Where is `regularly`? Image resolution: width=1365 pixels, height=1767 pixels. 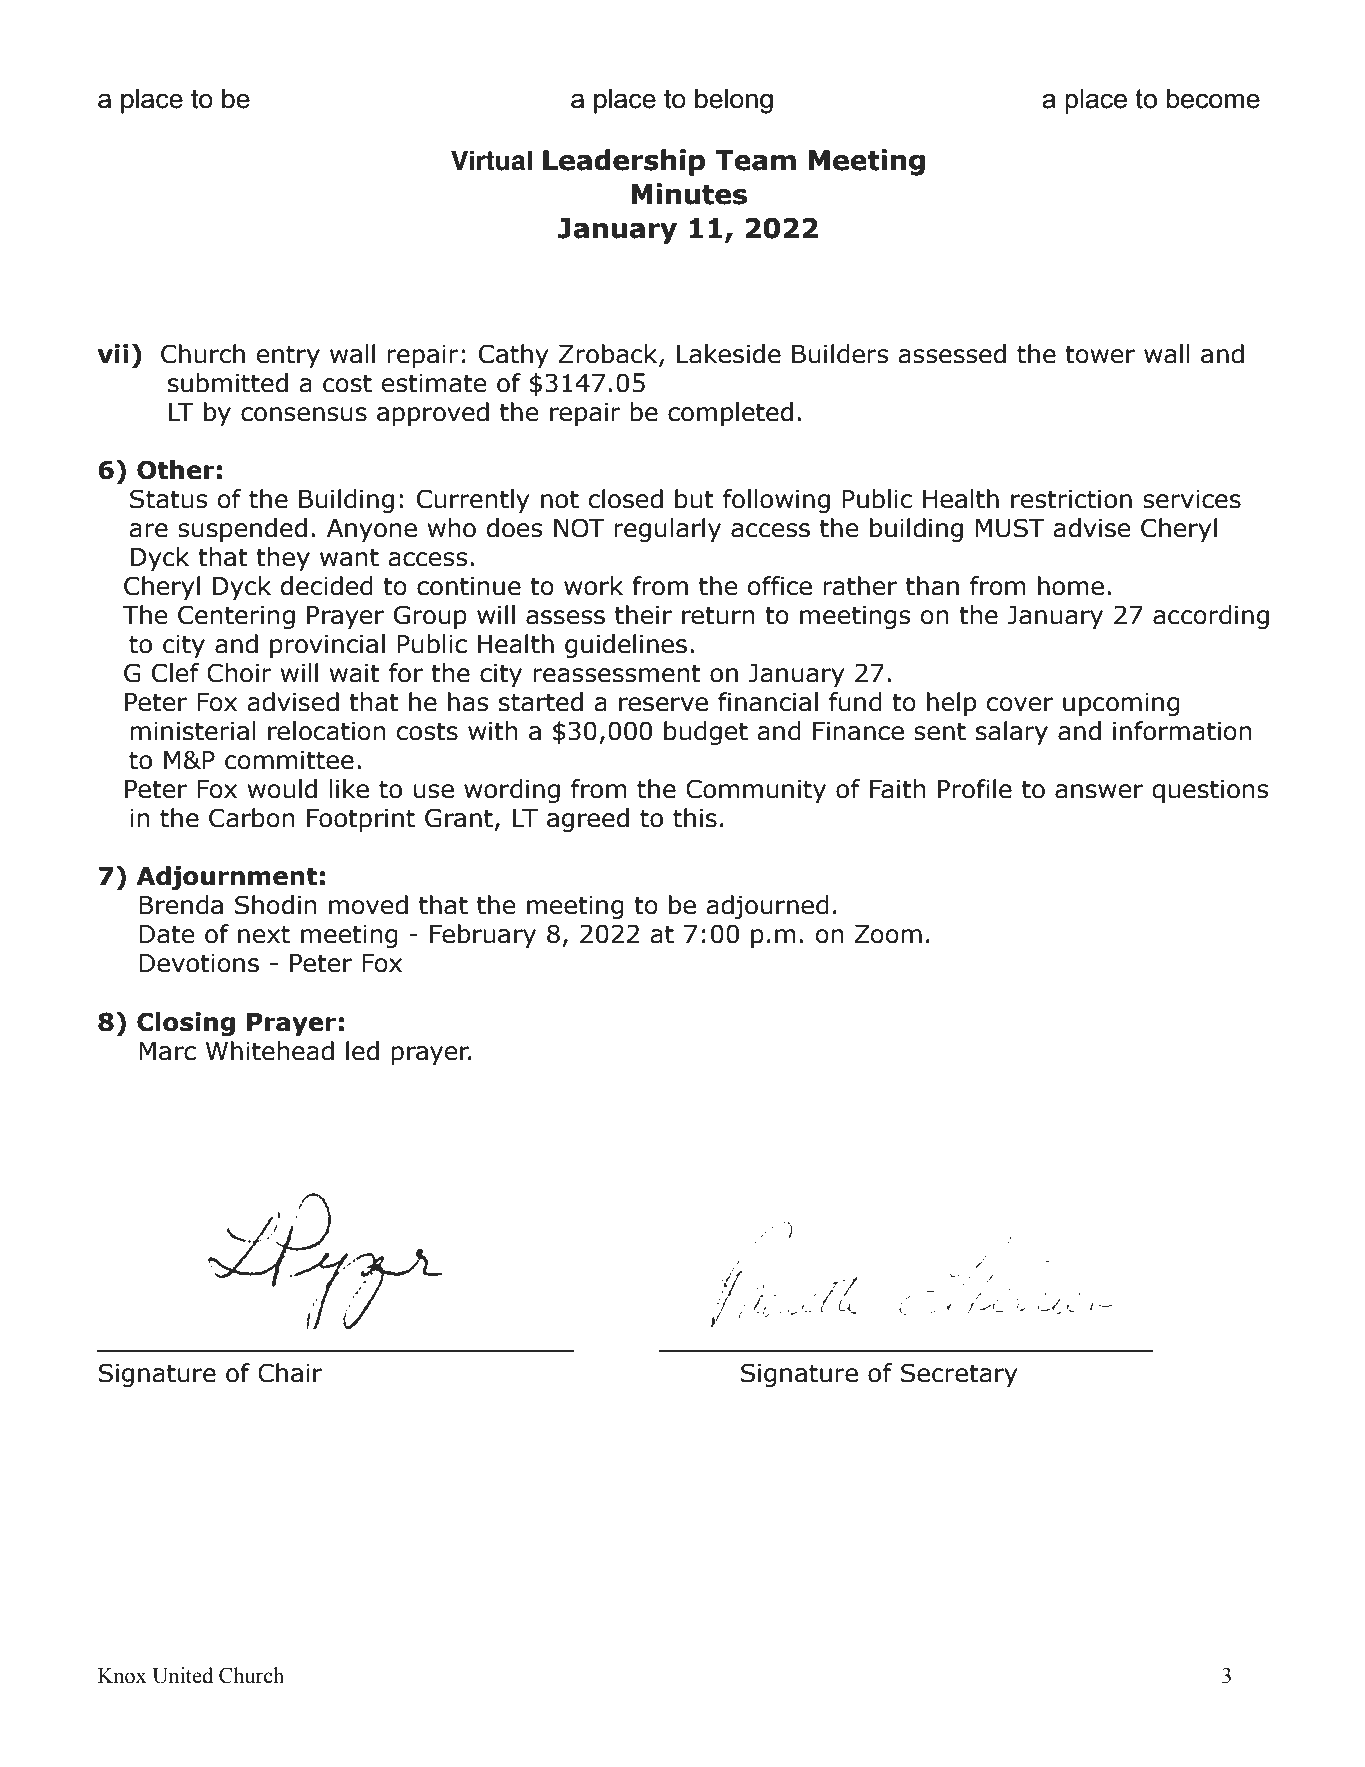 regularly is located at coordinates (667, 530).
